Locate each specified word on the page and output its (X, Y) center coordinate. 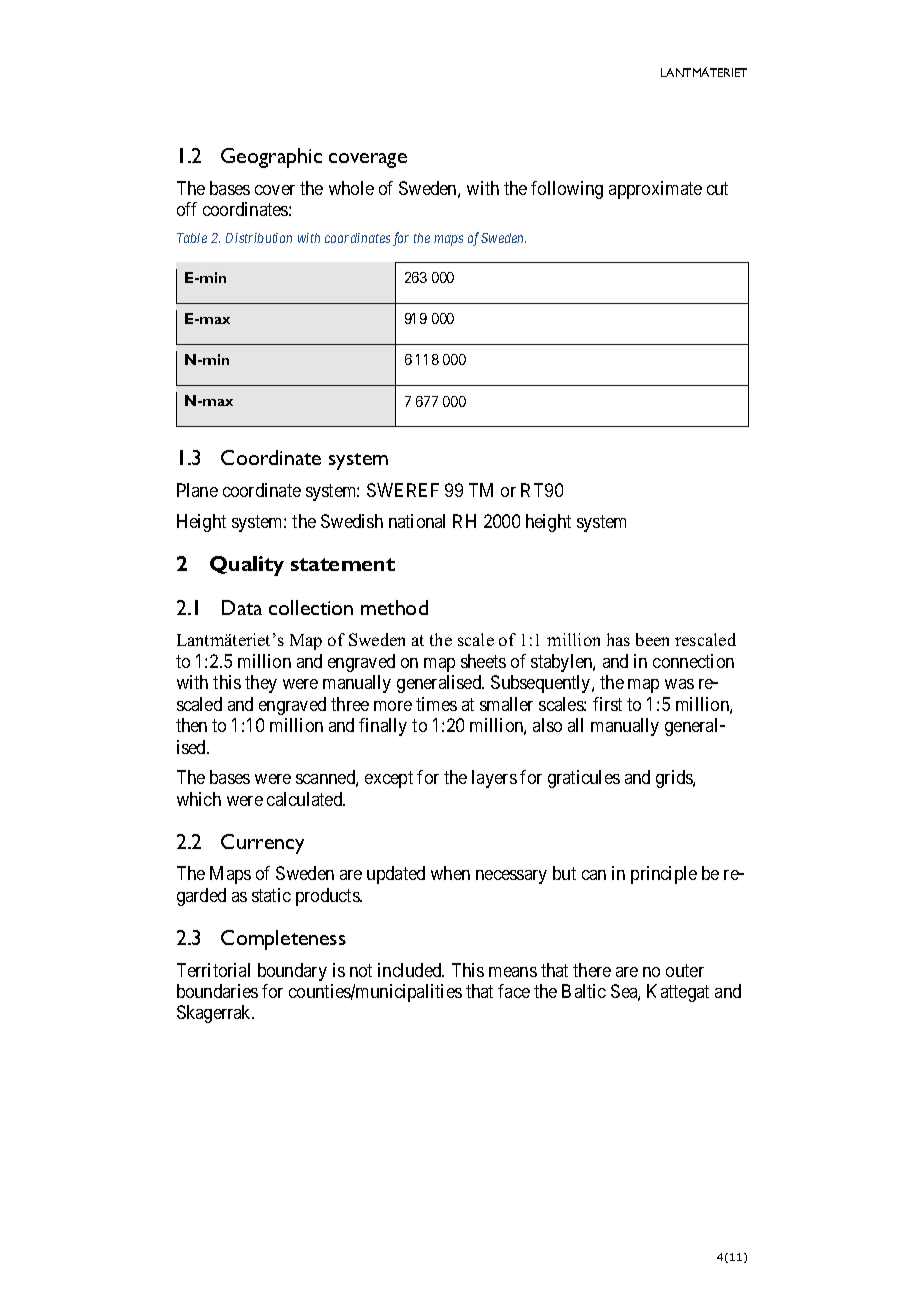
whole (351, 188)
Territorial (213, 970)
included (411, 970)
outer (685, 970)
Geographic (271, 158)
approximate (655, 190)
